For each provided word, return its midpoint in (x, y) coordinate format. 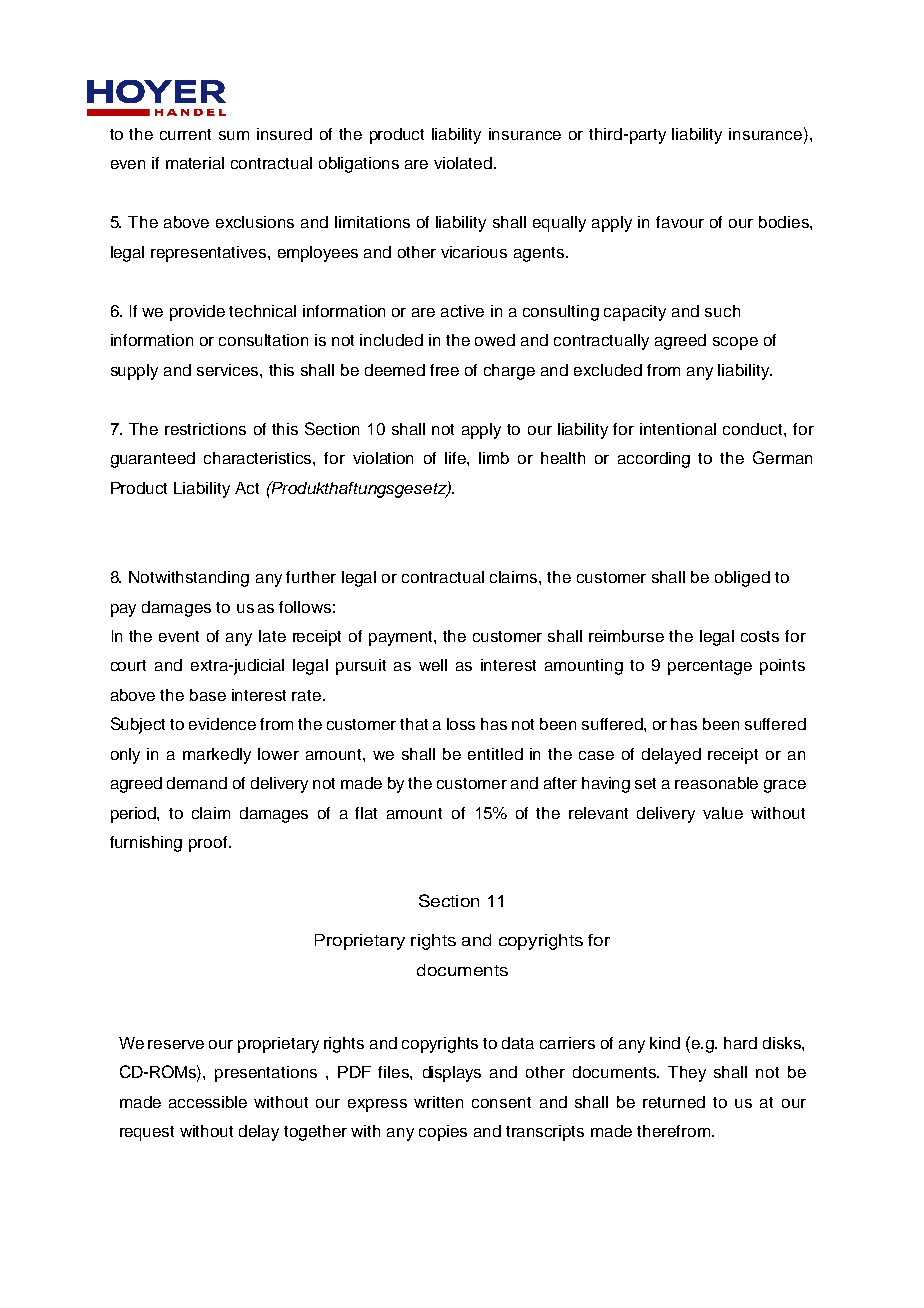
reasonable (716, 783)
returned (674, 1102)
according (654, 460)
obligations (359, 165)
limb (494, 458)
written (438, 1102)
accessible (208, 1102)
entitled (495, 754)
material (195, 163)
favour (680, 222)
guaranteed (153, 460)
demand (197, 783)
